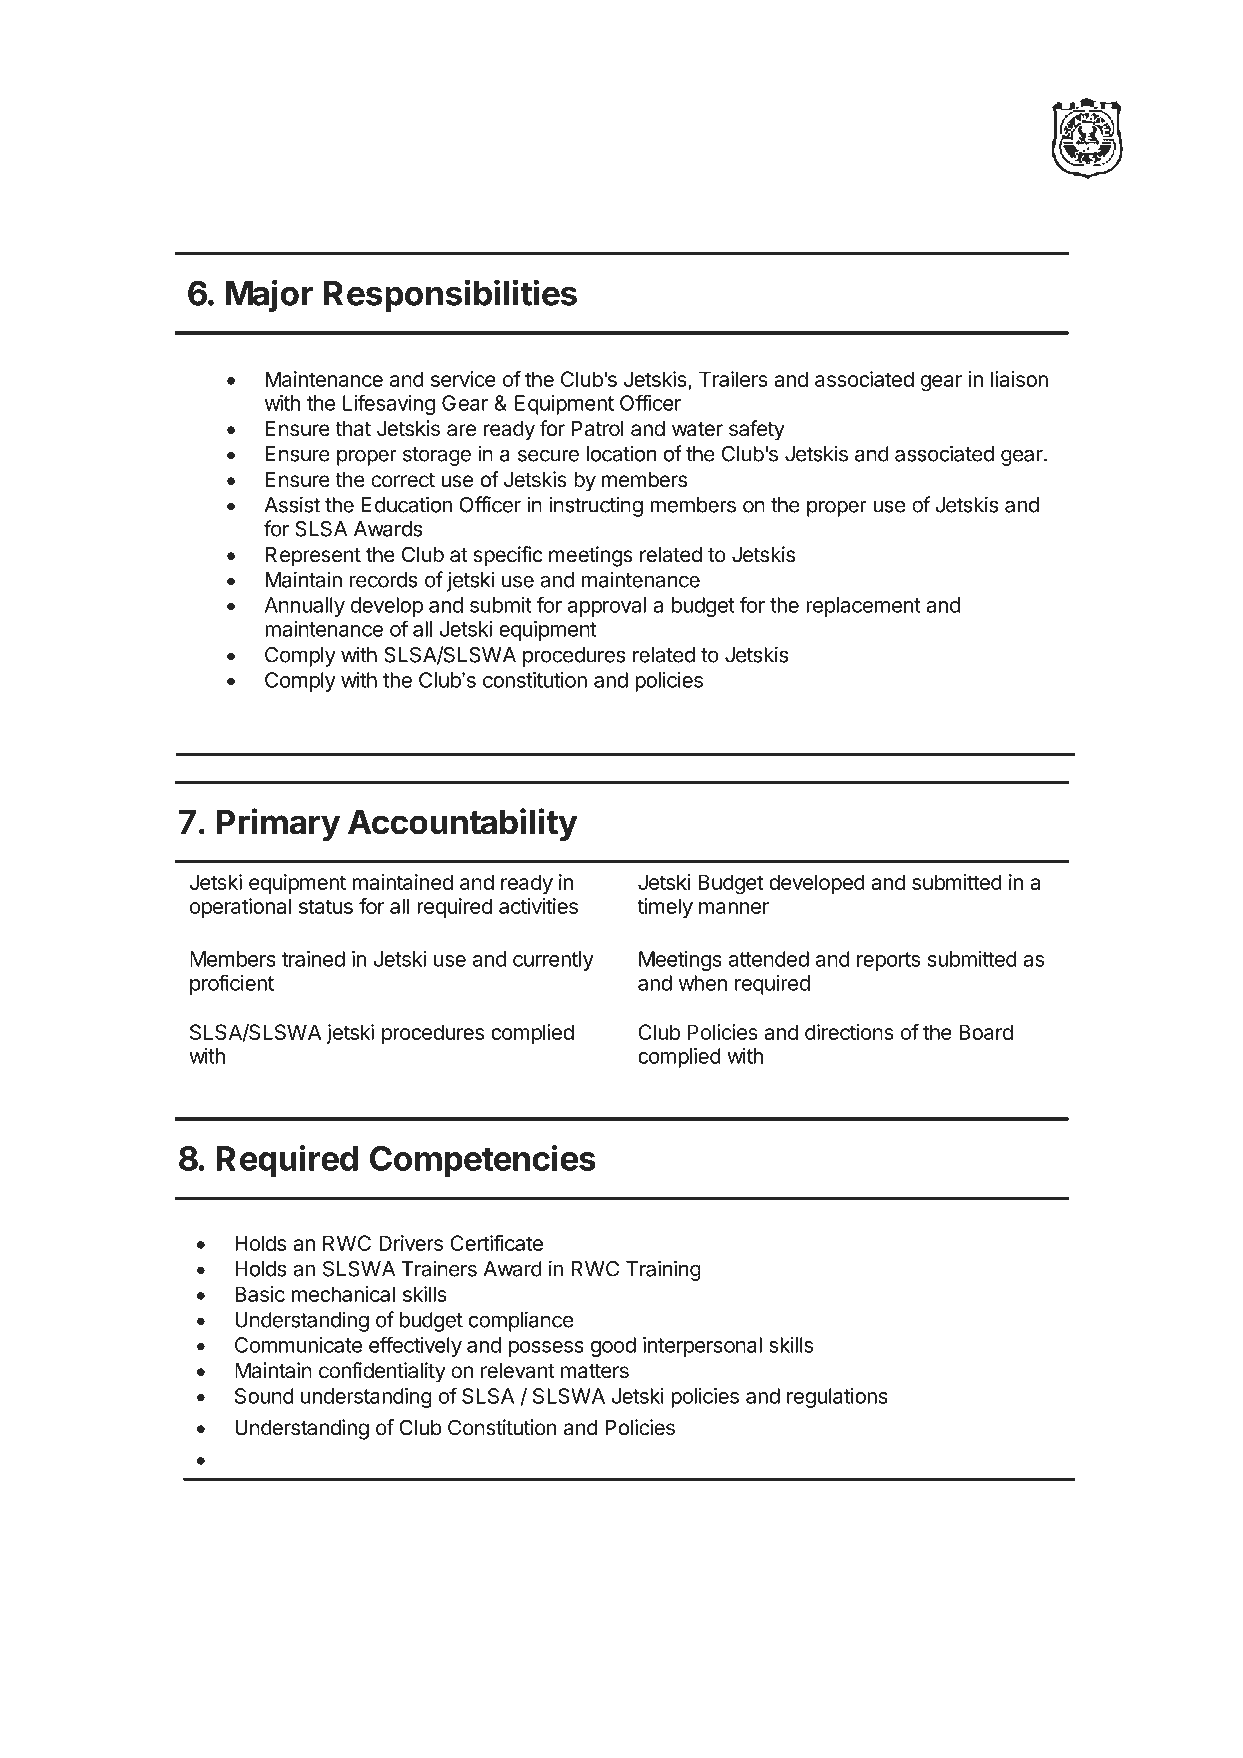 The height and width of the document is (1758, 1243). What do you see at coordinates (607, 607) in the document?
I see `approval` at bounding box center [607, 607].
